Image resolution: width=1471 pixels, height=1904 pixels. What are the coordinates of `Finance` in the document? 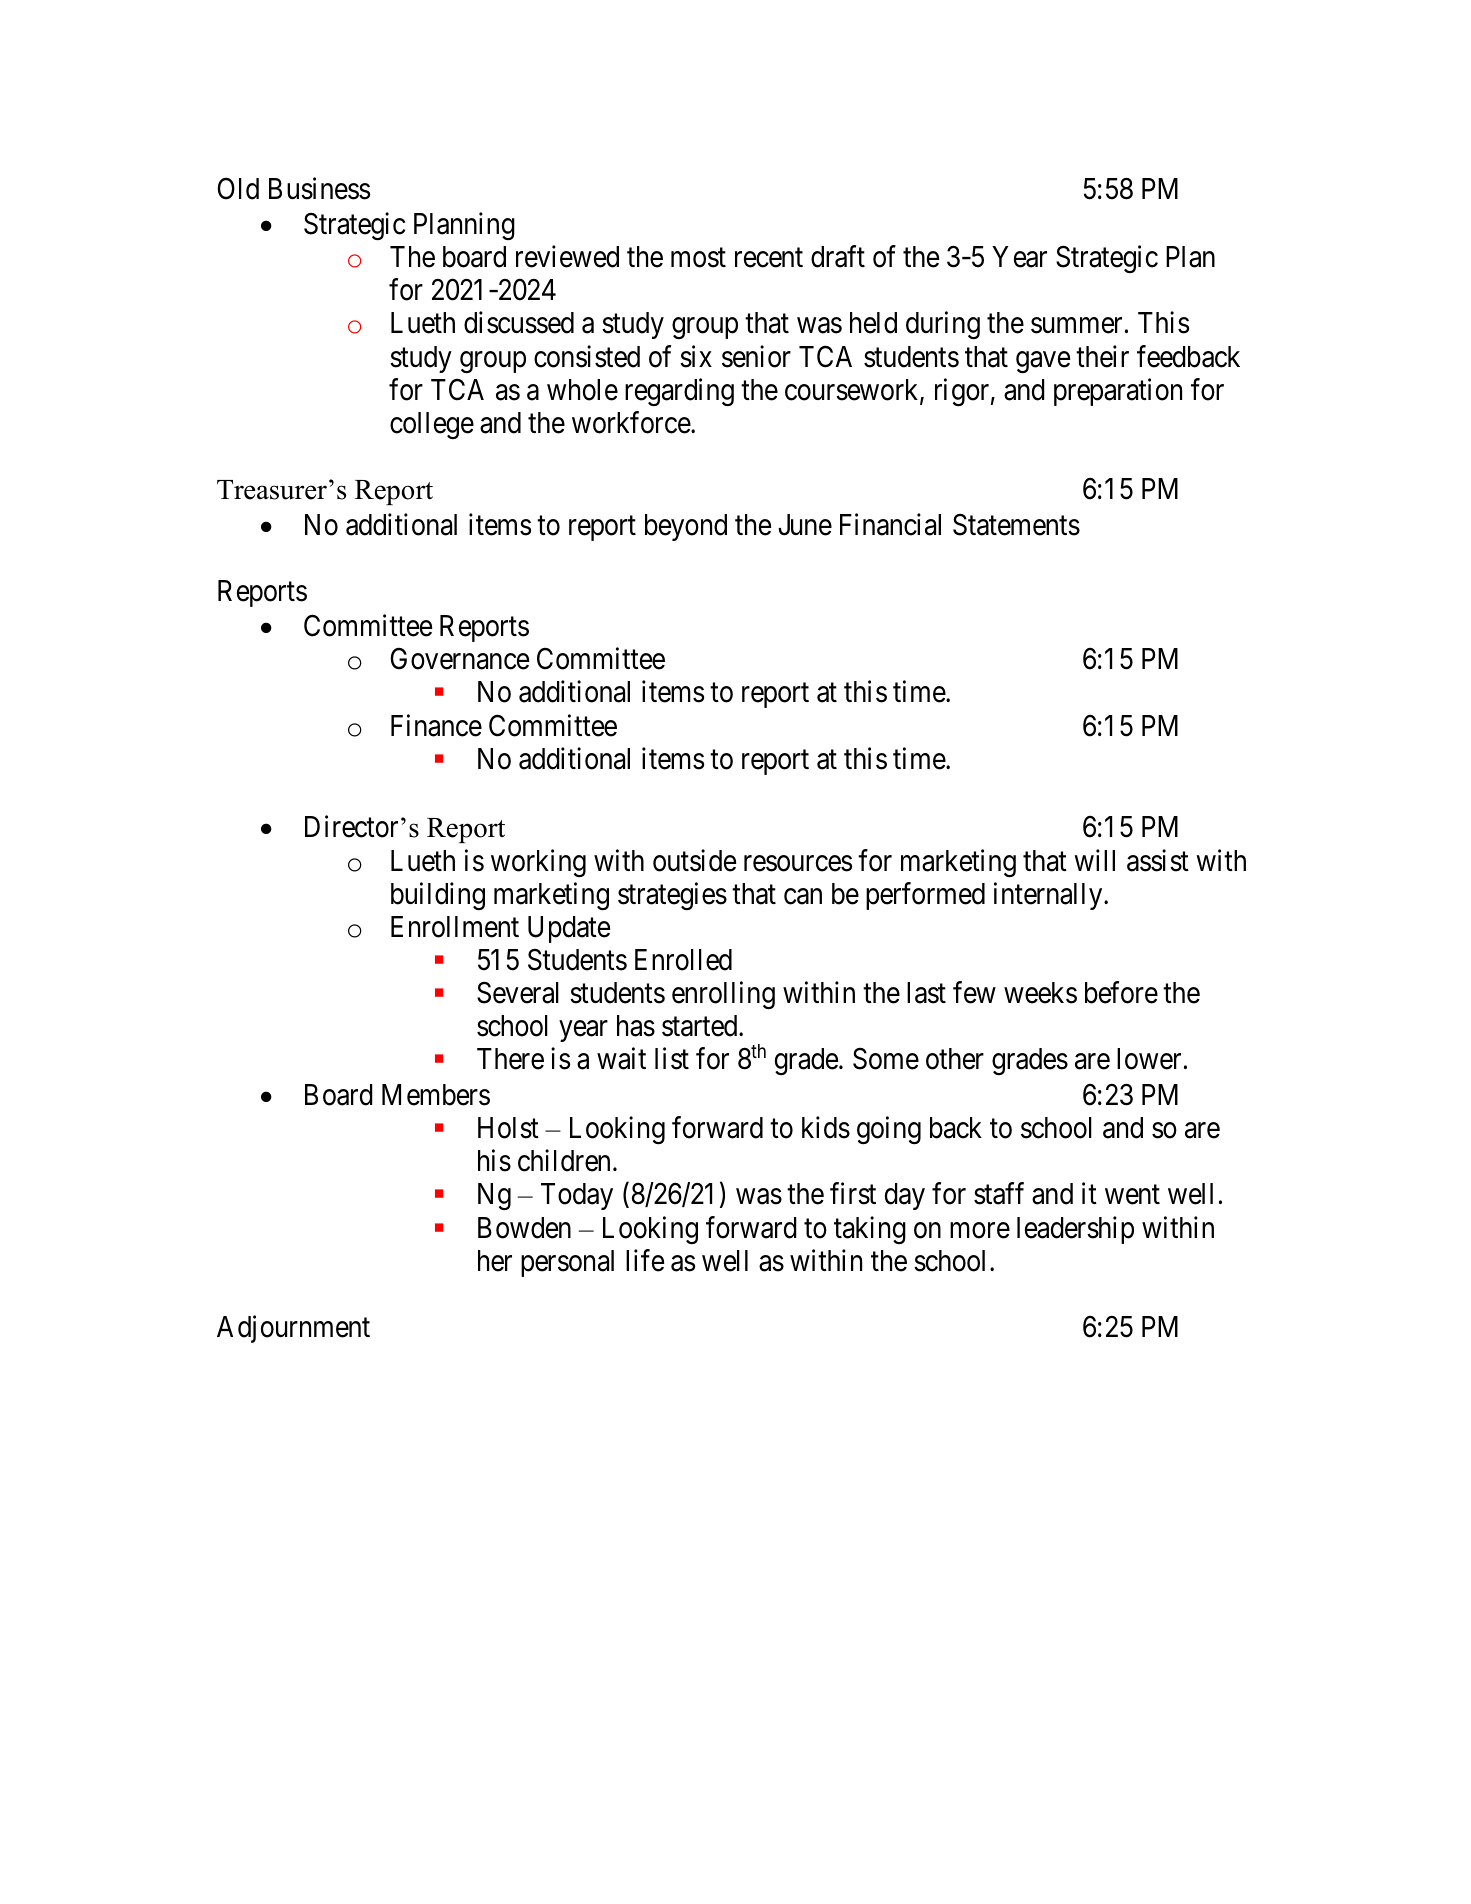 It's located at (436, 725).
